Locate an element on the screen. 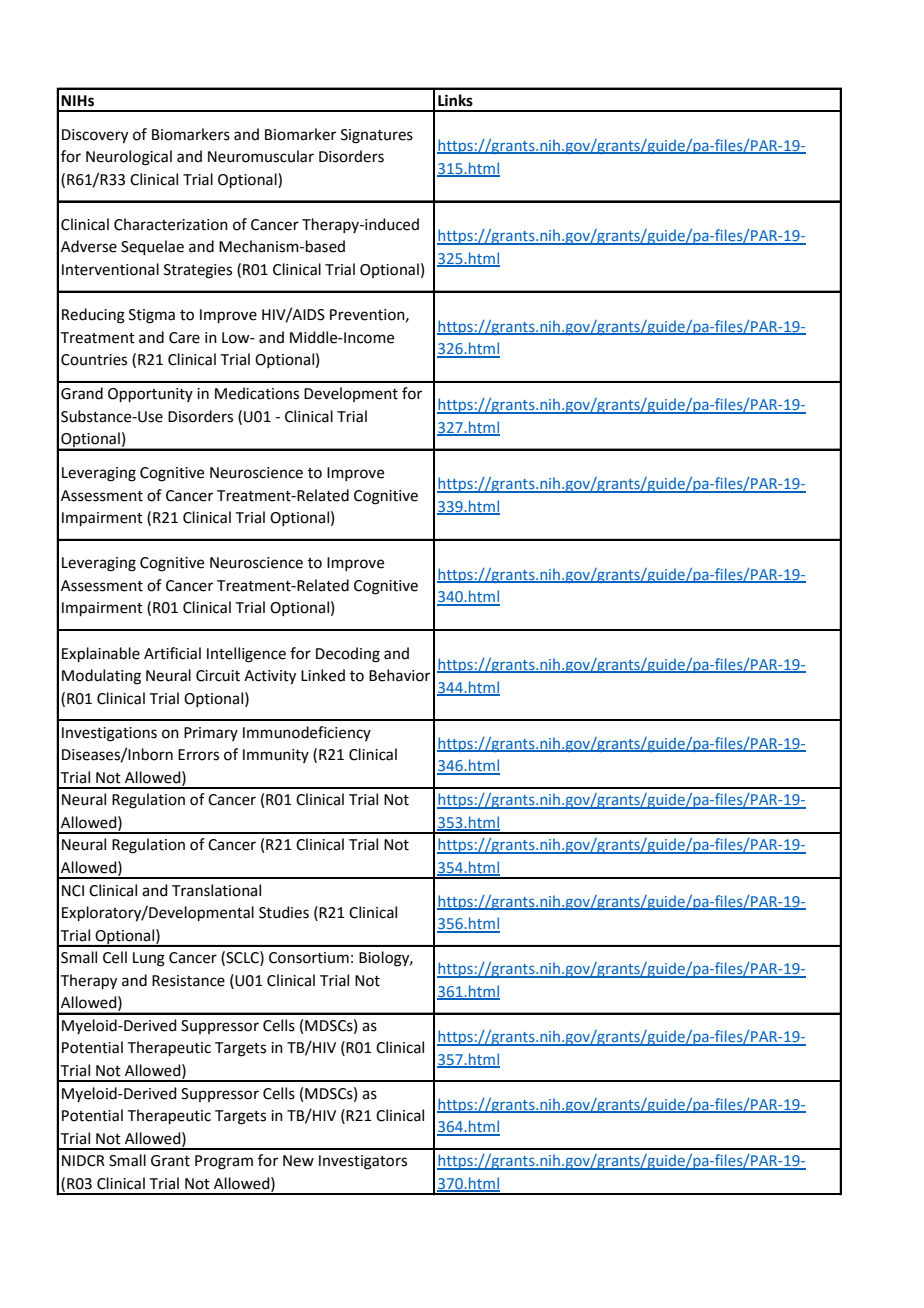 This screenshot has height=1308, width=924. Neuromuscular is located at coordinates (261, 156).
